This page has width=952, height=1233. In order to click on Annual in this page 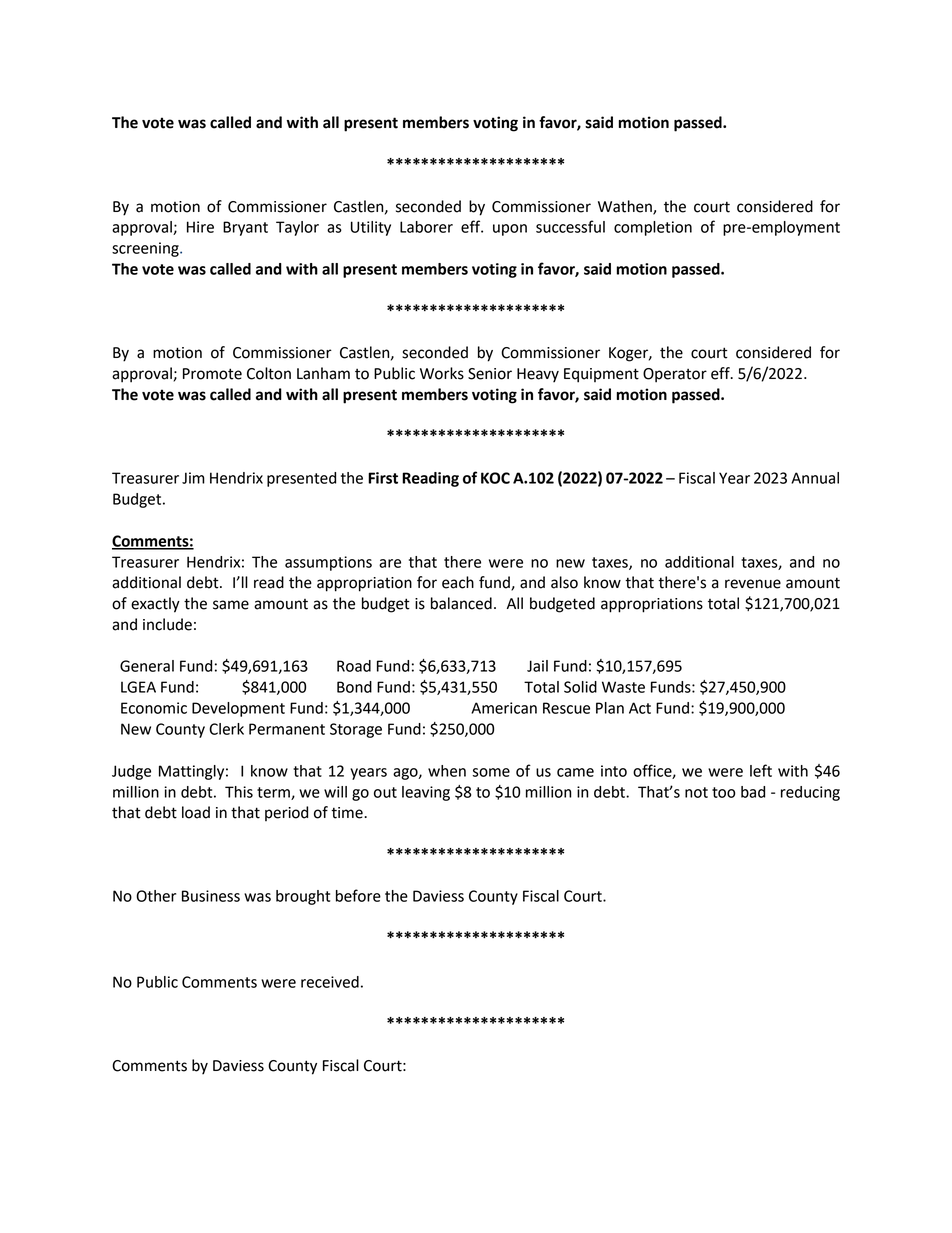, I will do `click(815, 478)`.
